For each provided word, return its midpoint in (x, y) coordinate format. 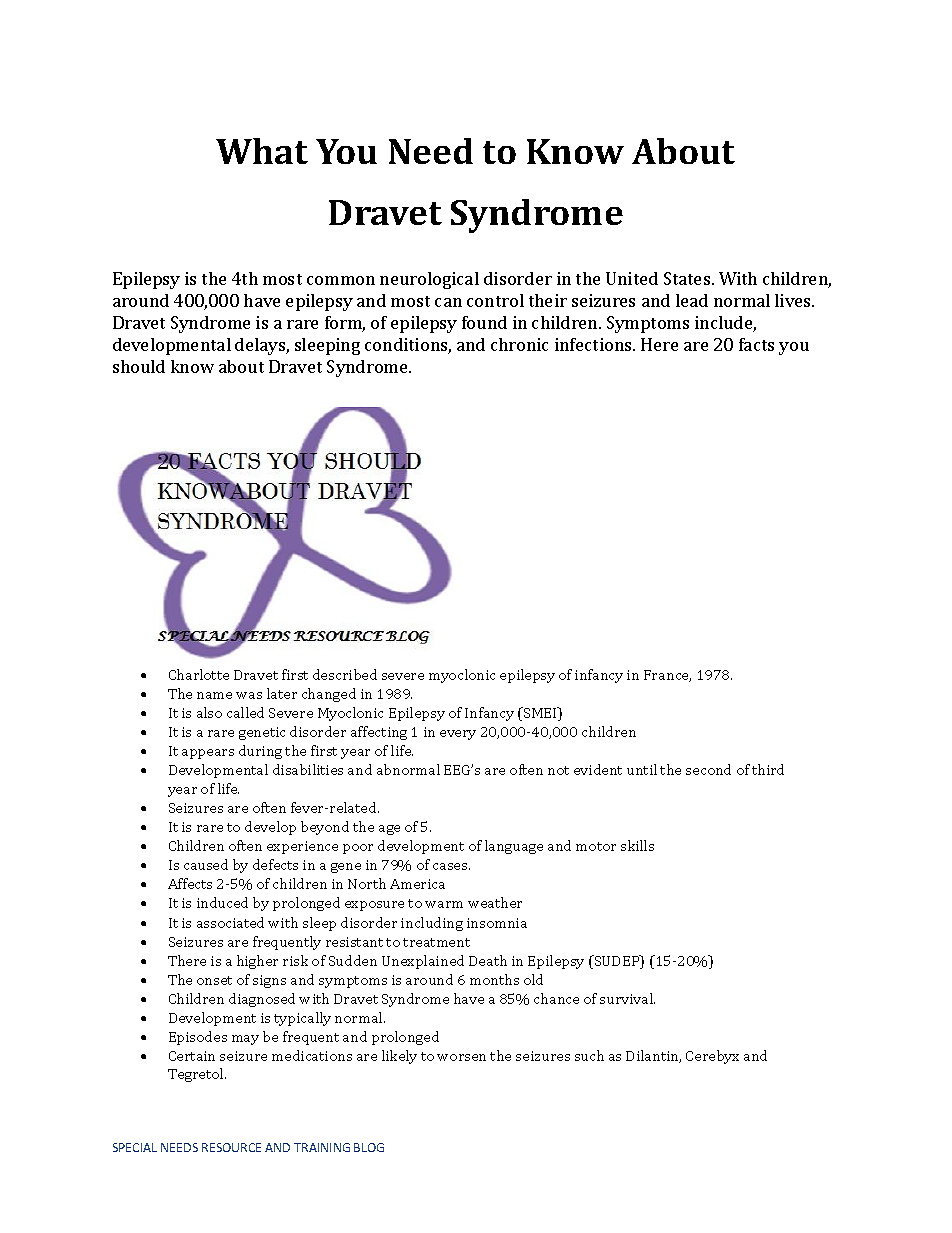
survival (627, 998)
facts (756, 344)
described (345, 674)
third (768, 769)
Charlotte (199, 674)
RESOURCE (231, 1147)
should (139, 366)
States (688, 278)
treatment (436, 942)
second (708, 769)
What (262, 151)
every (458, 735)
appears (208, 754)
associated (230, 922)
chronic (519, 344)
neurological (429, 280)
